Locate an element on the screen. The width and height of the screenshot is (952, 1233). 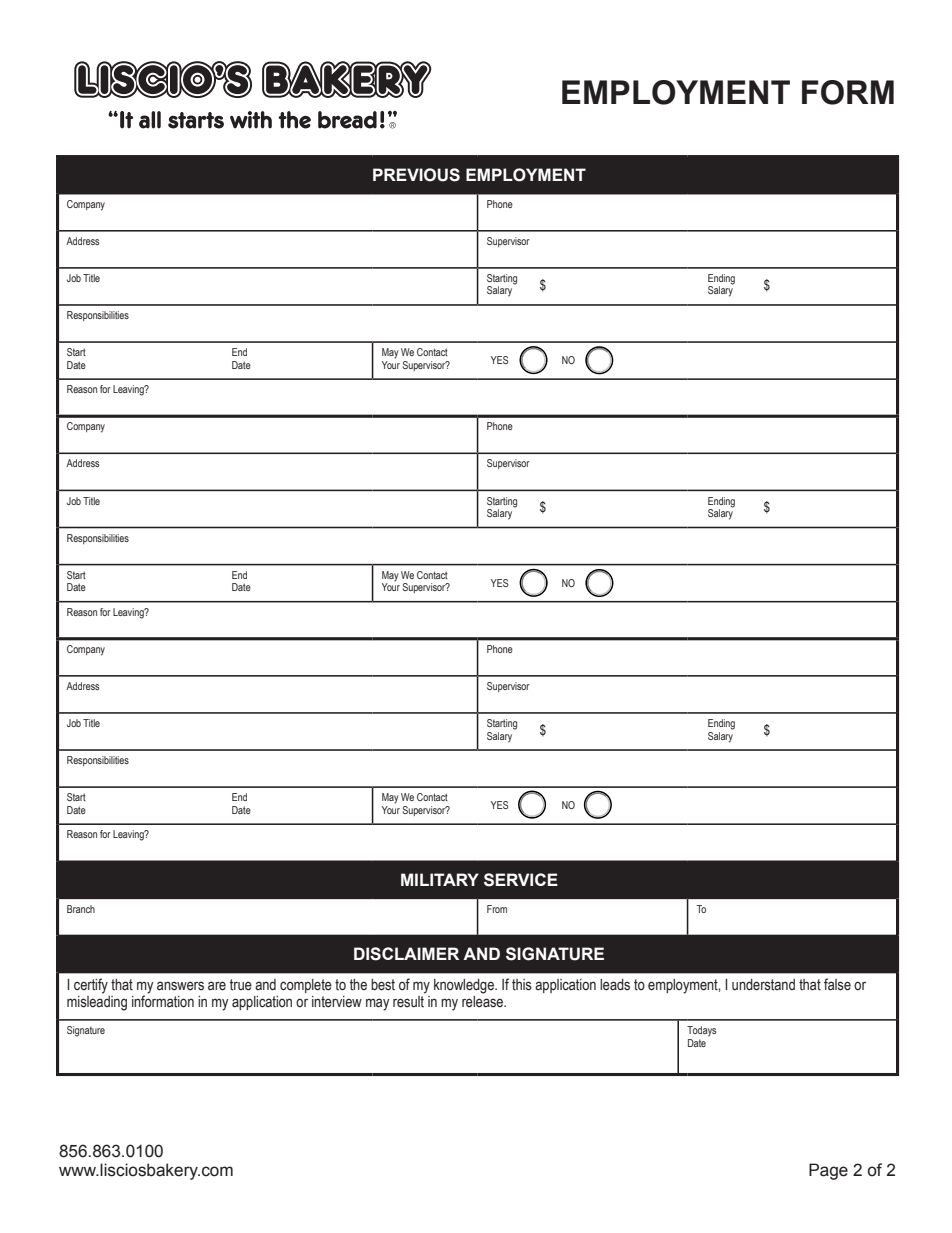
answers is located at coordinates (180, 986).
